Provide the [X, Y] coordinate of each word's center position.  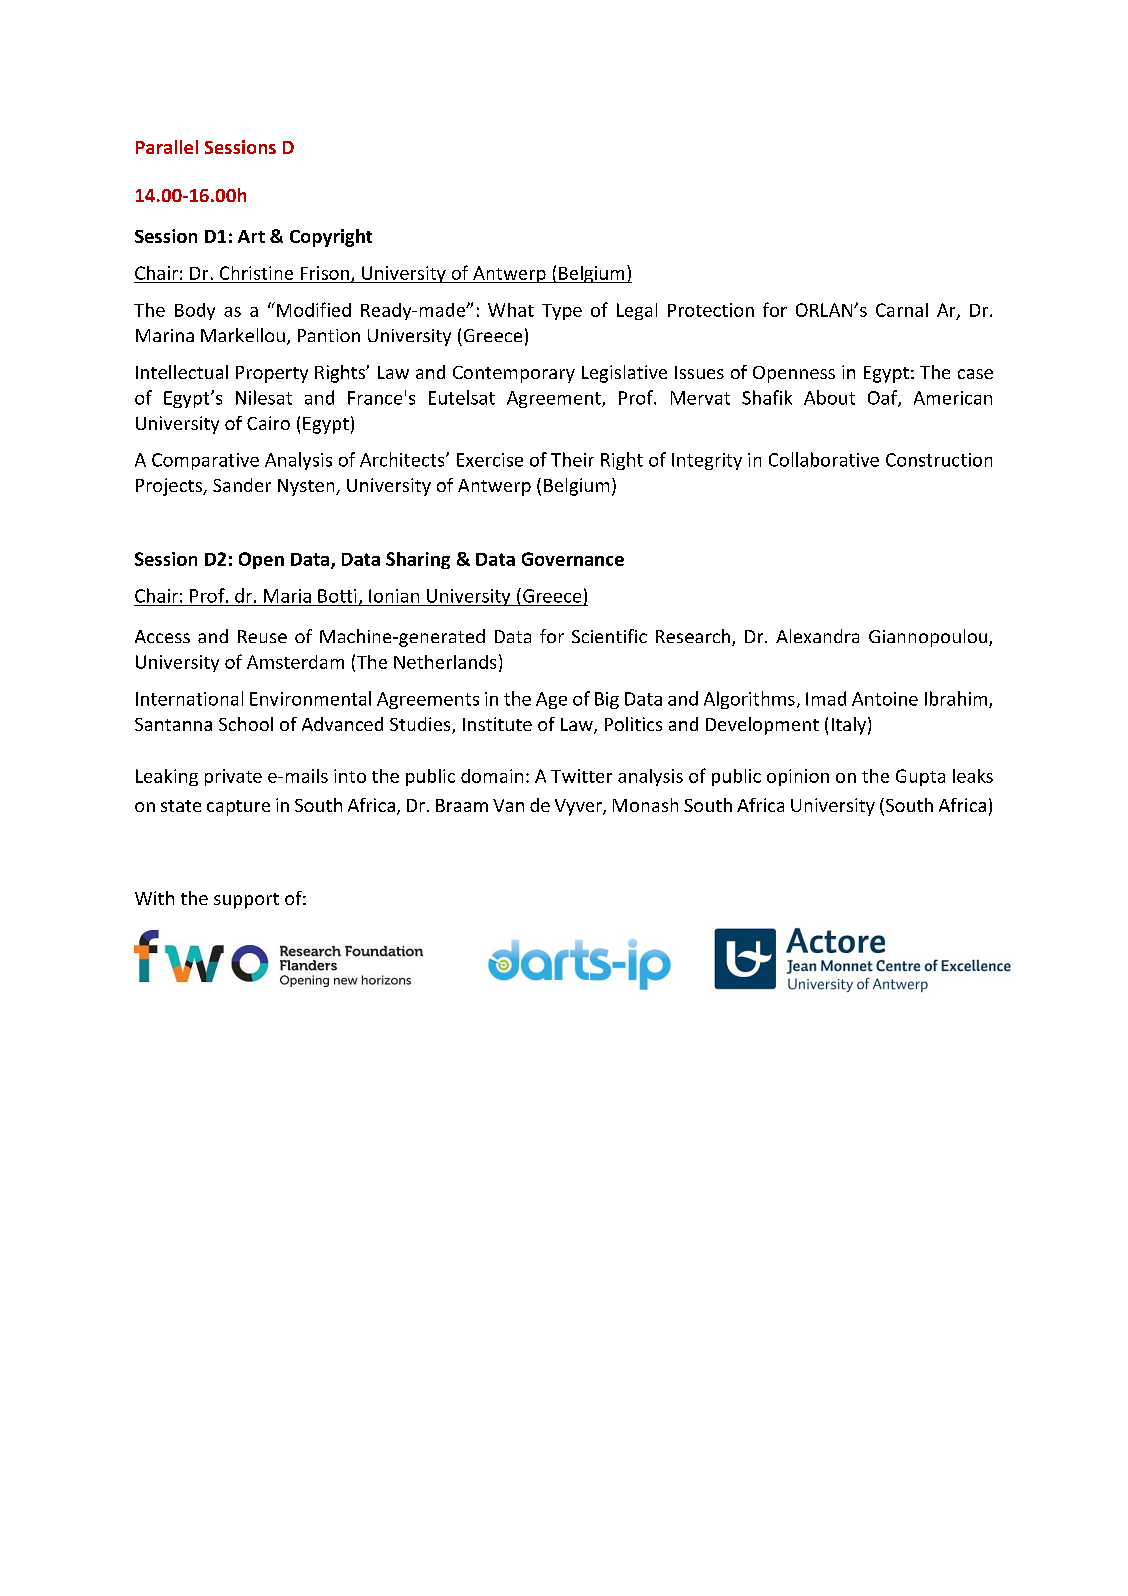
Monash [645, 805]
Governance [573, 559]
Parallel [167, 147]
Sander [242, 485]
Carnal [902, 310]
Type [562, 312]
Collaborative [824, 459]
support [246, 901]
